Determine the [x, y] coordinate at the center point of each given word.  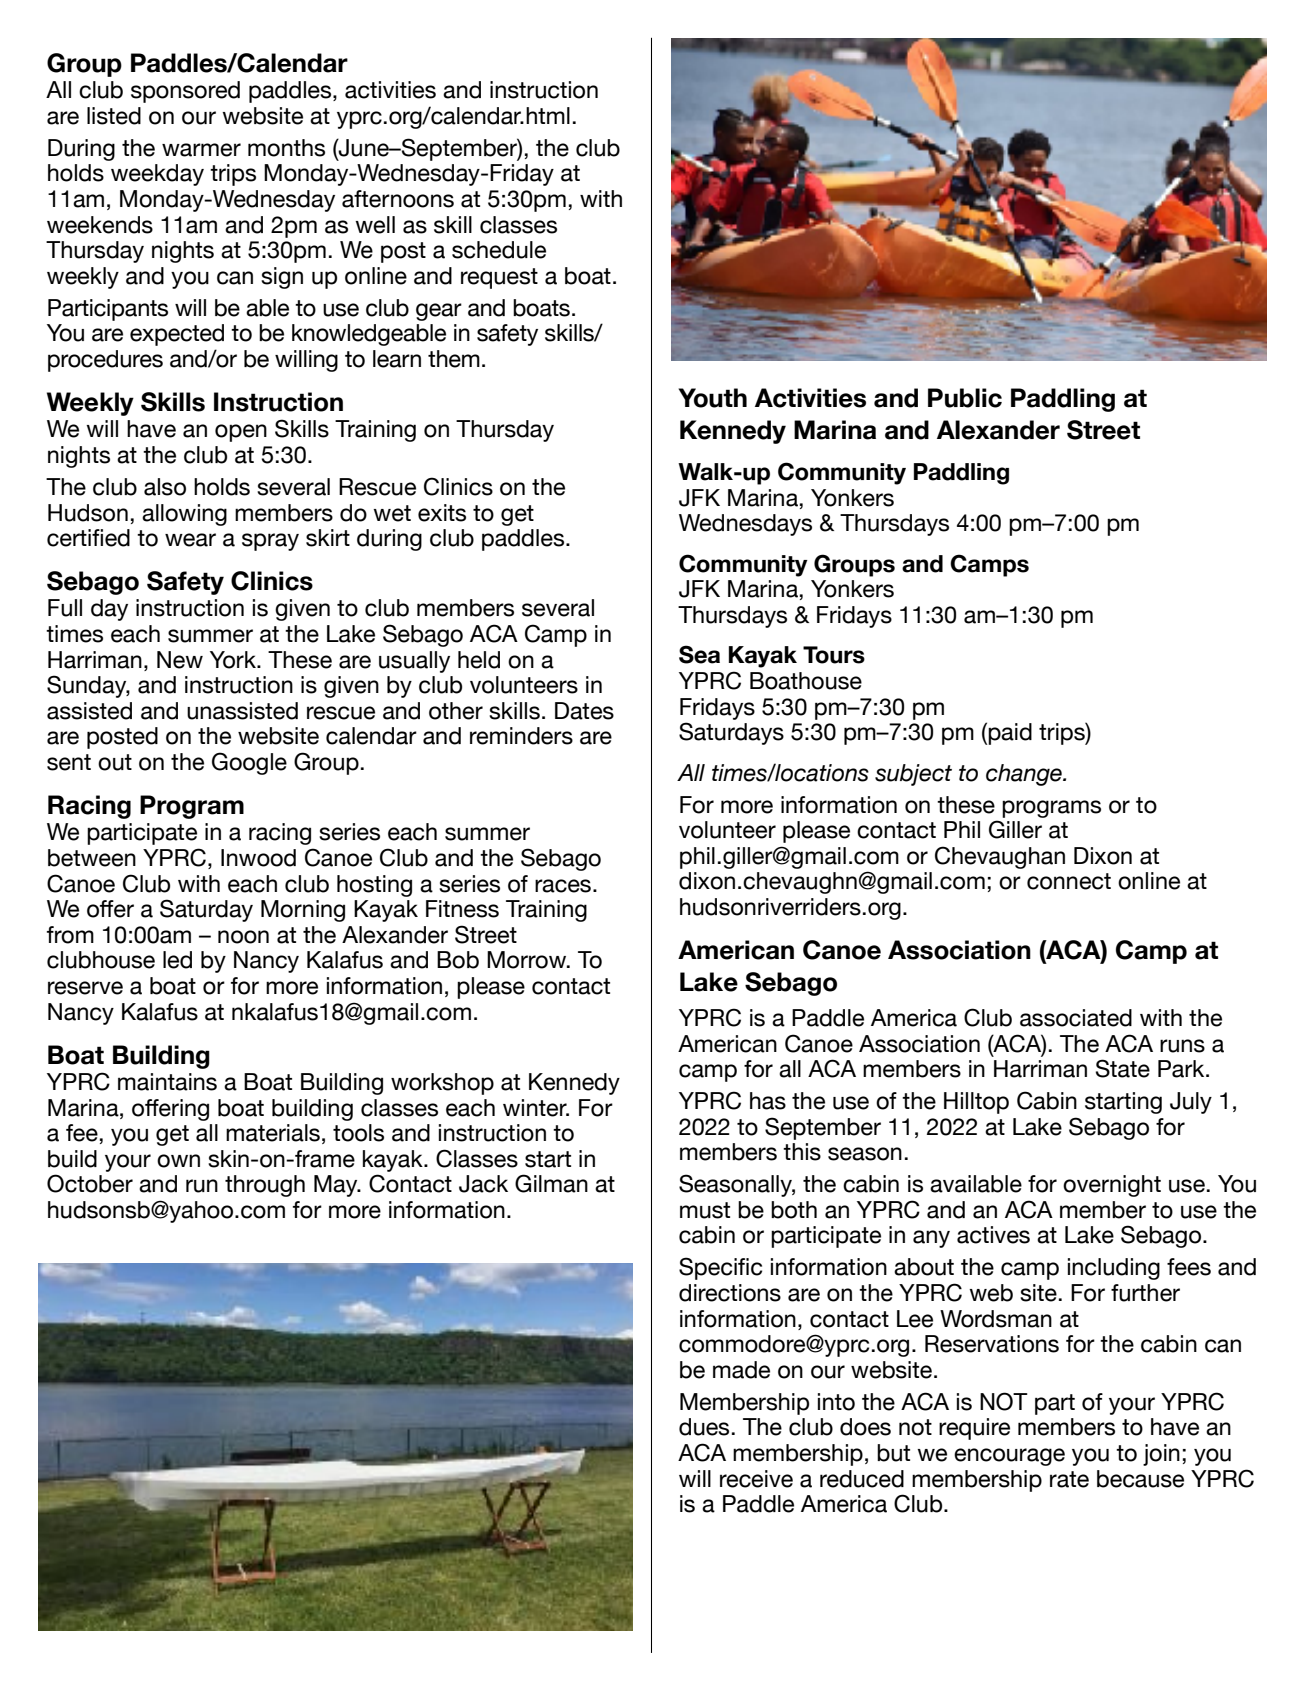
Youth [713, 398]
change [1025, 775]
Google [249, 763]
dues [704, 1427]
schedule [499, 250]
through [265, 1186]
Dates [584, 711]
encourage [1009, 1457]
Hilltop [976, 1103]
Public [965, 398]
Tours [834, 655]
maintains [167, 1082]
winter [536, 1108]
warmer [201, 150]
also [165, 487]
